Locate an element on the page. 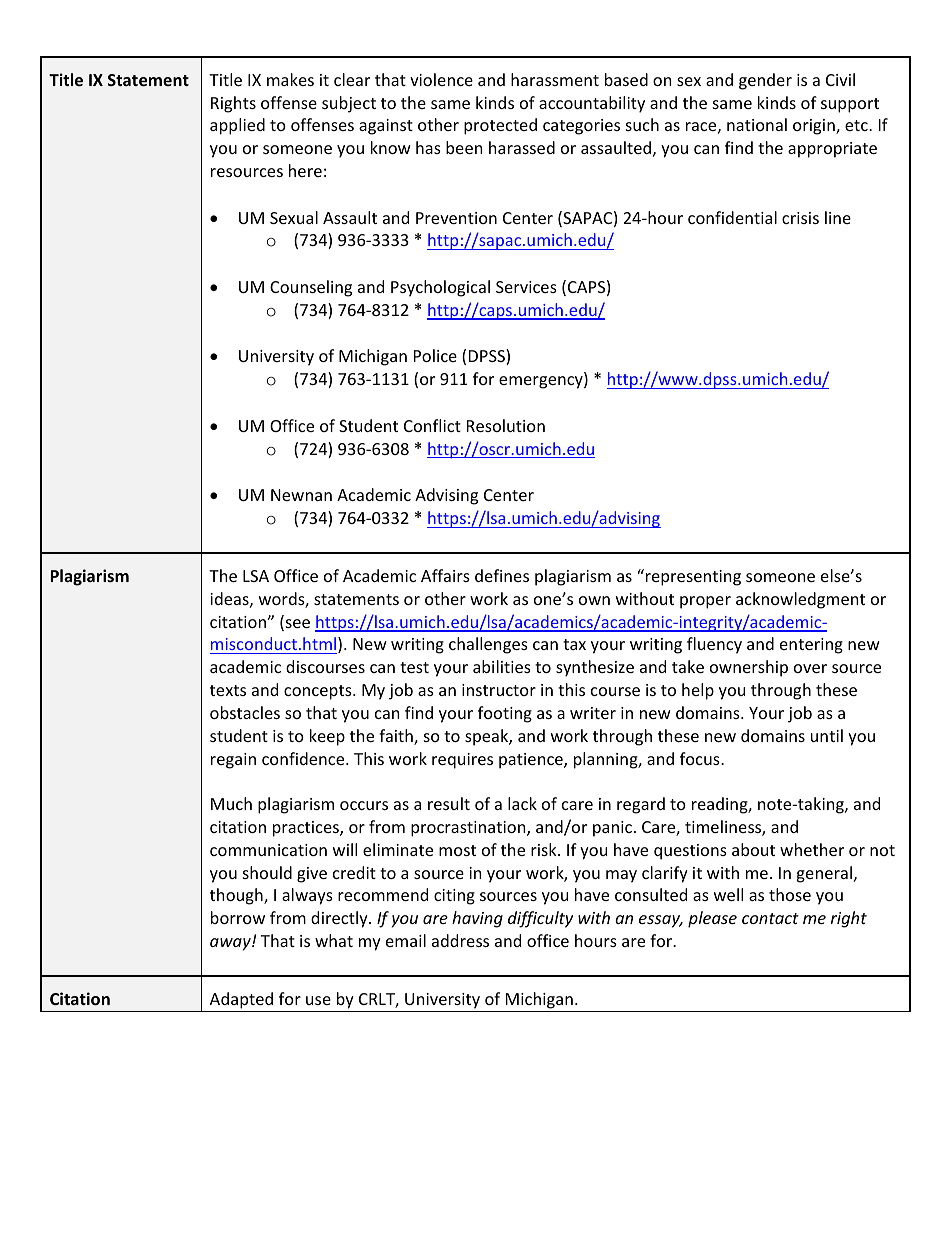  practices is located at coordinates (307, 829).
